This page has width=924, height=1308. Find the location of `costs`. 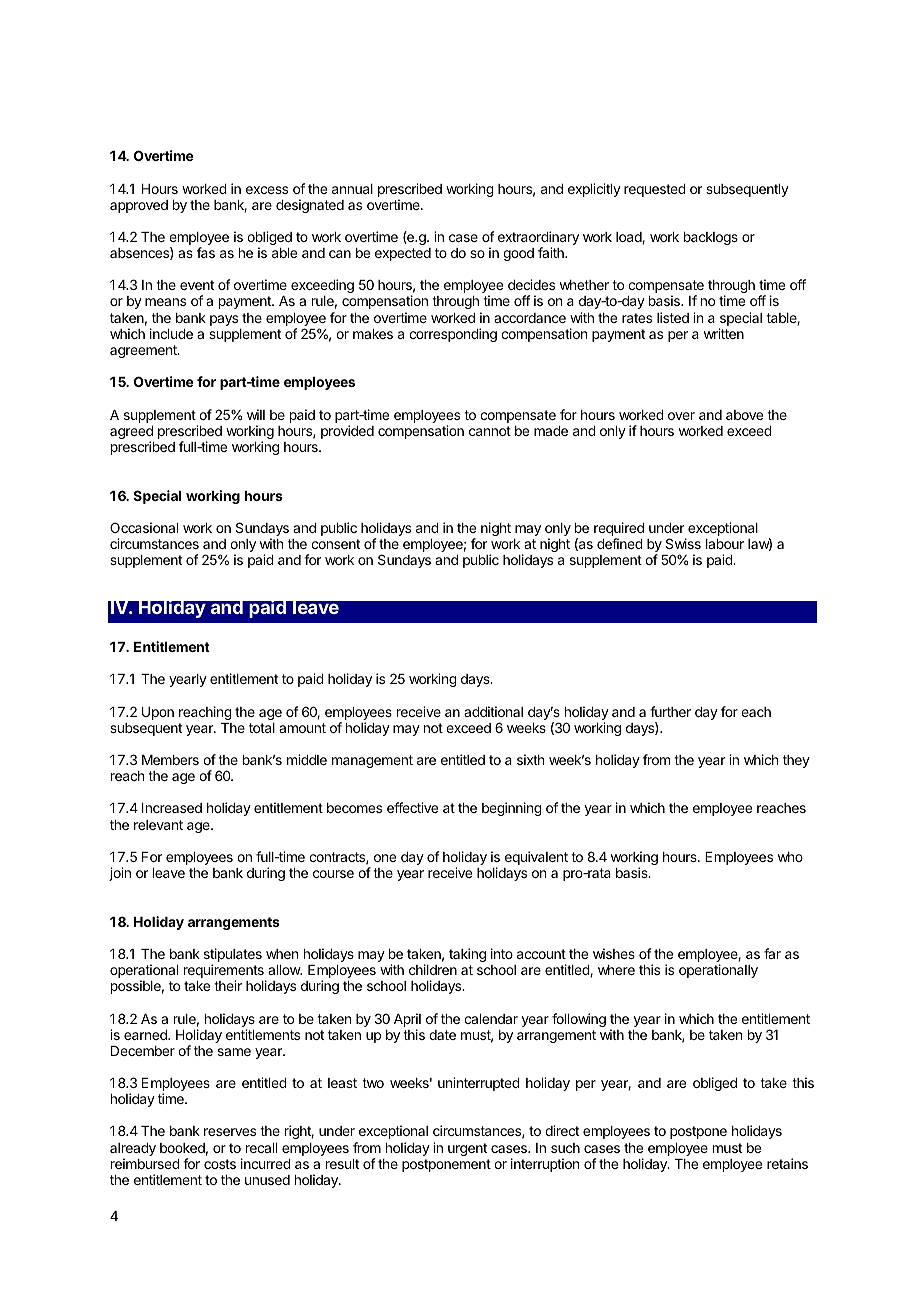

costs is located at coordinates (220, 1164).
